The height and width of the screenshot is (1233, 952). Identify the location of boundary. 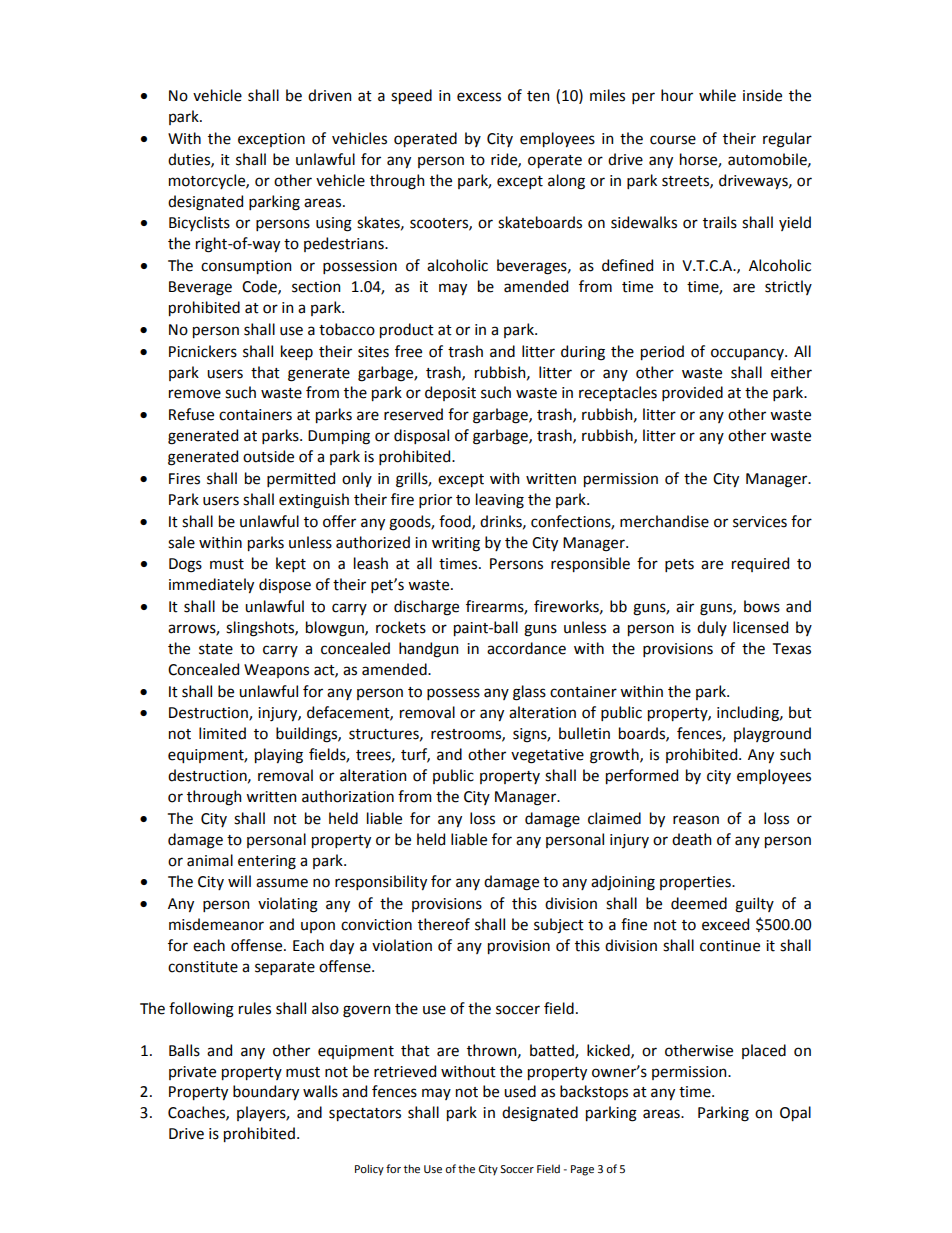
(266, 1092).
